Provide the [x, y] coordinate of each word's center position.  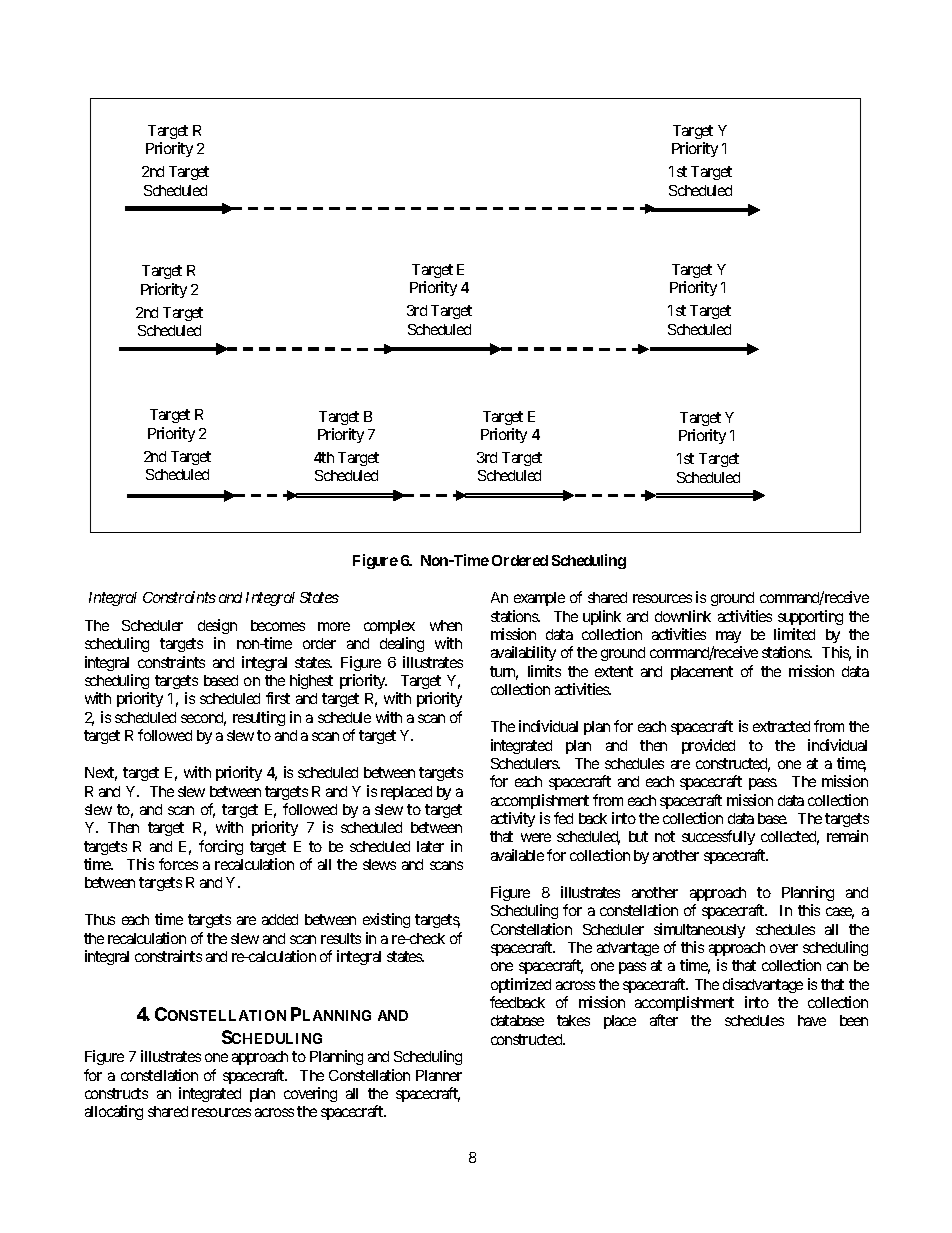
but [638, 836]
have [812, 1020]
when [446, 625]
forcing [221, 847]
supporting [810, 617]
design [217, 626]
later [430, 846]
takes [573, 1020]
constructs [116, 1093]
